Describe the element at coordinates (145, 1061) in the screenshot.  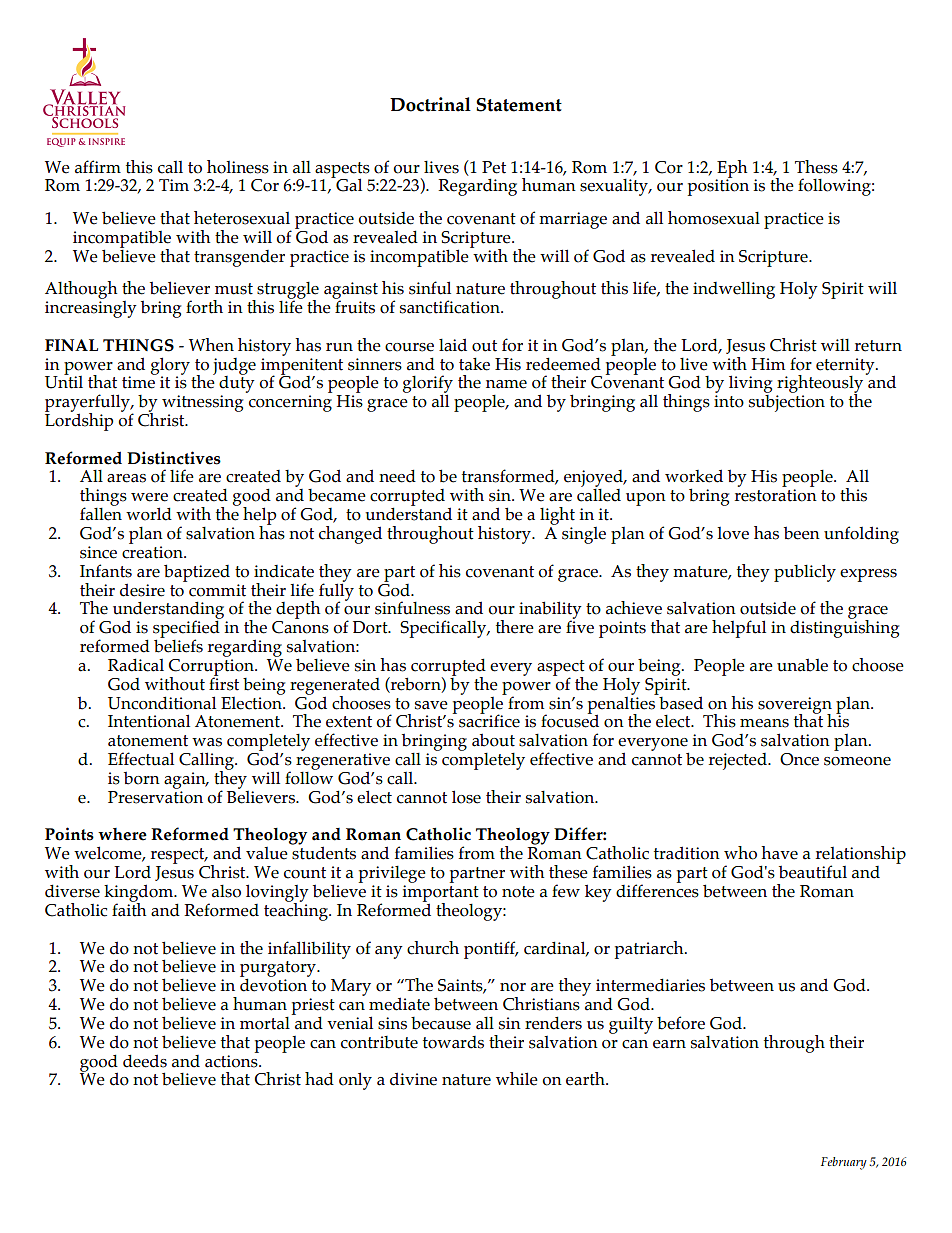
I see `deeds` at that location.
